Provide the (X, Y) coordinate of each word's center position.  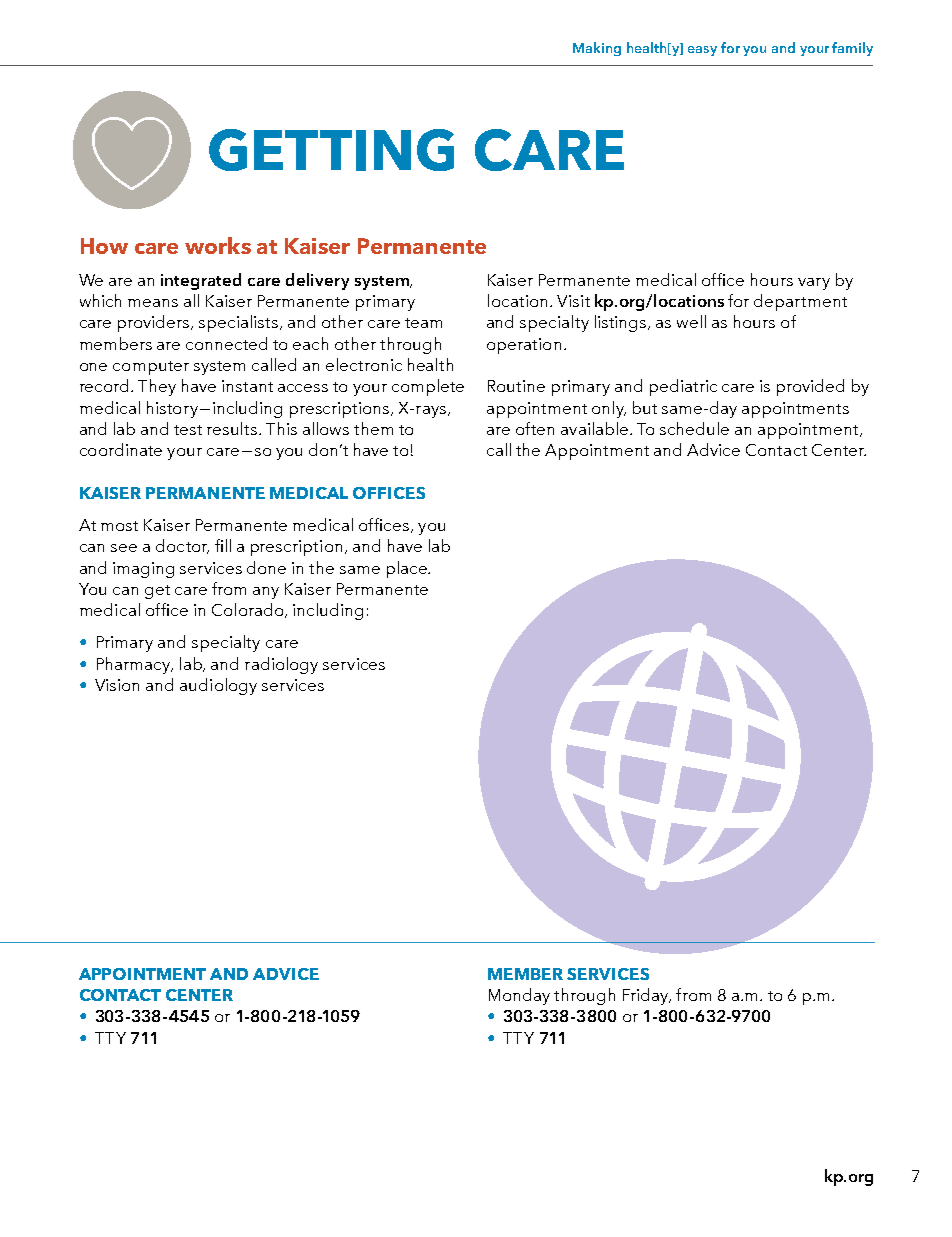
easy (702, 51)
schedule (694, 428)
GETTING (331, 150)
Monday (519, 996)
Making (597, 49)
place (408, 569)
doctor (182, 546)
